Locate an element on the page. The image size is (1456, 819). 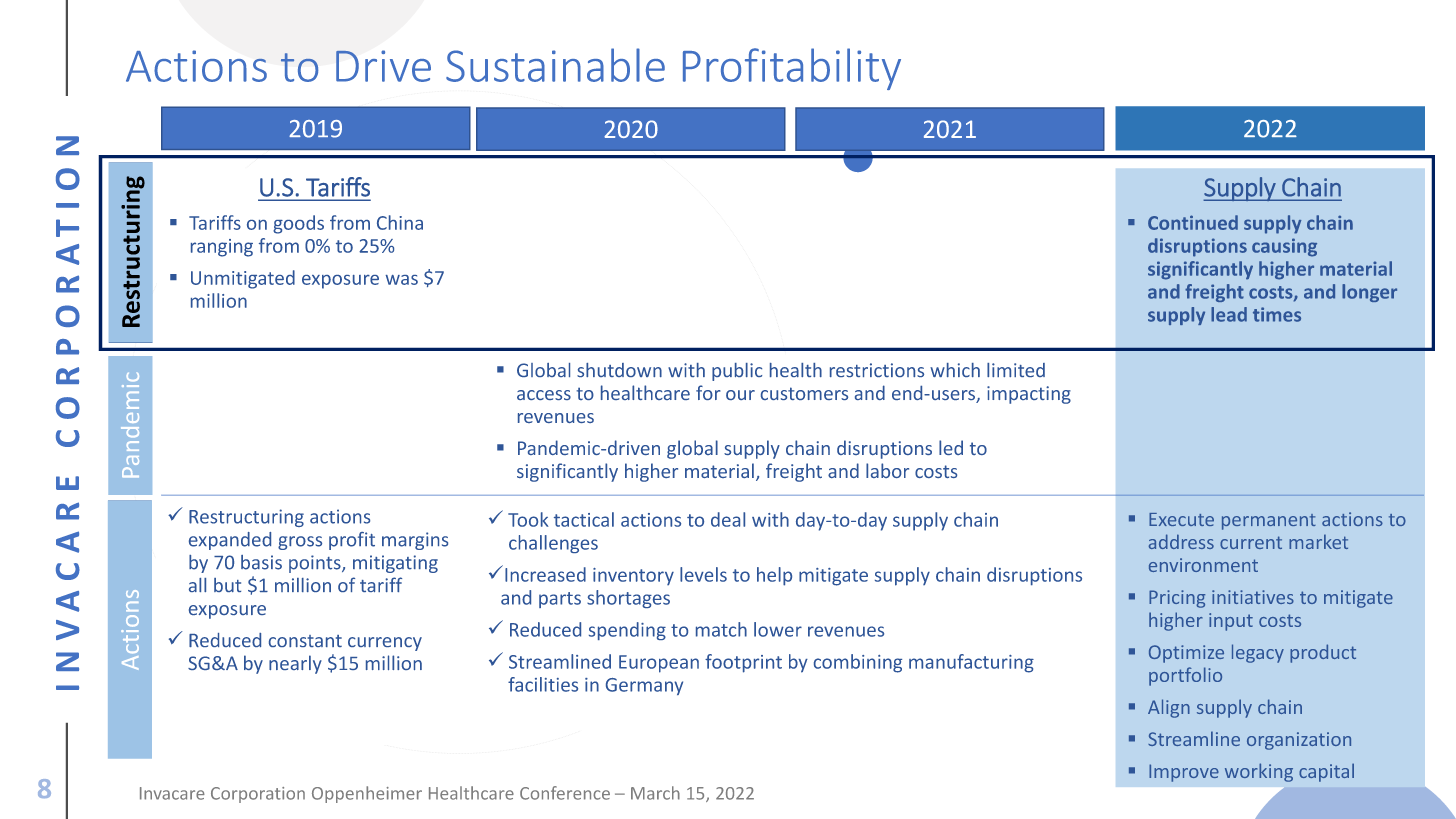
Continued is located at coordinates (1193, 222).
